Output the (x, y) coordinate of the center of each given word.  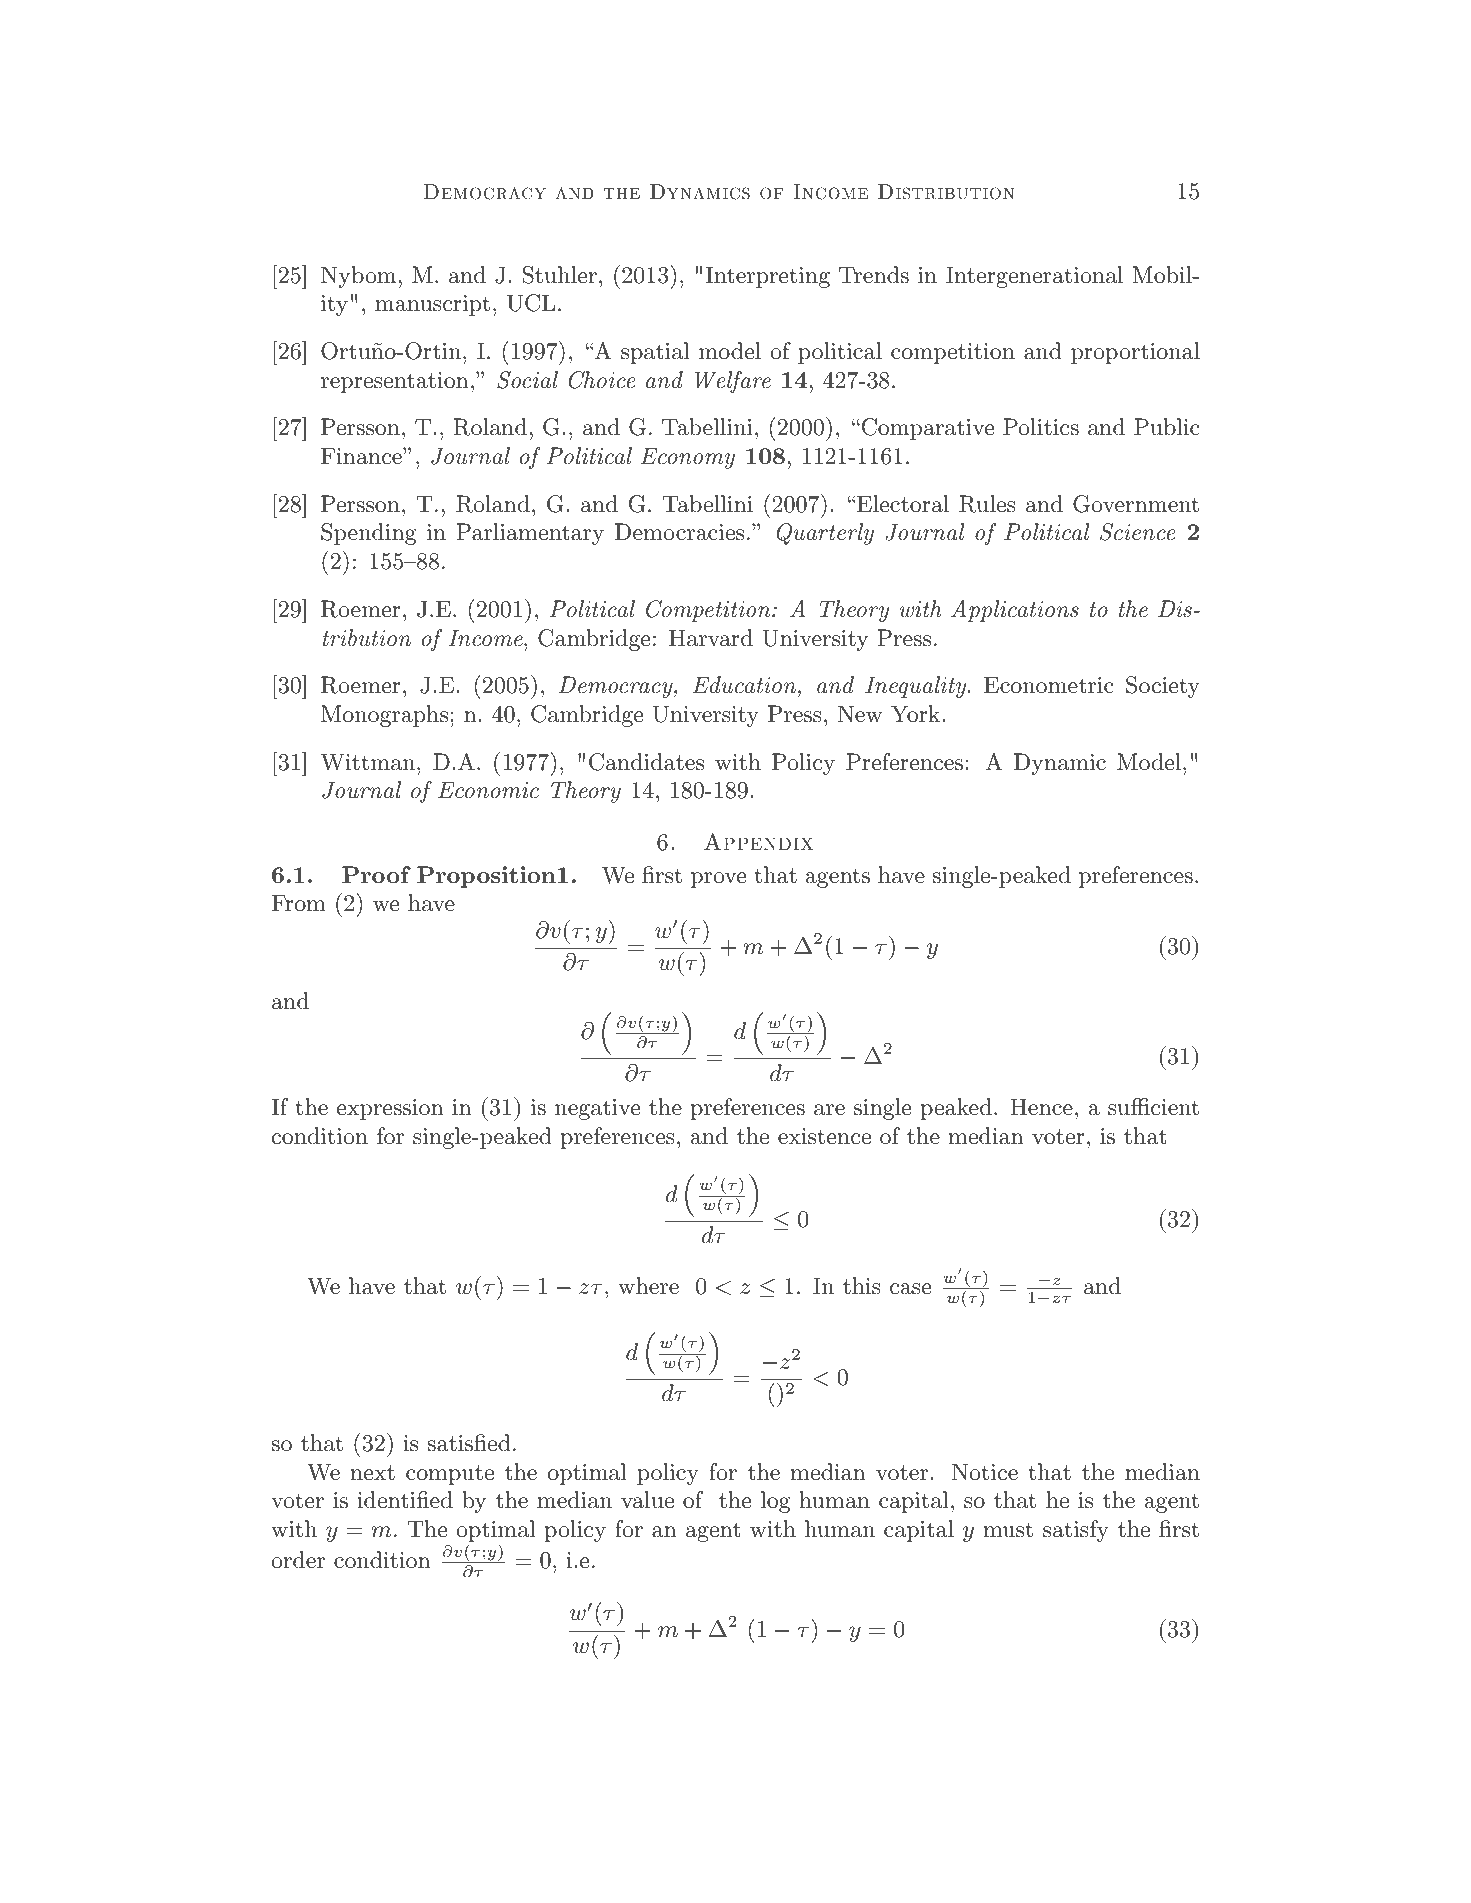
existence (824, 1136)
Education (746, 685)
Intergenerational (1034, 277)
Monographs (384, 716)
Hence (1041, 1107)
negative (597, 1109)
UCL (531, 303)
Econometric (1049, 685)
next (373, 1473)
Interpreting (767, 277)
